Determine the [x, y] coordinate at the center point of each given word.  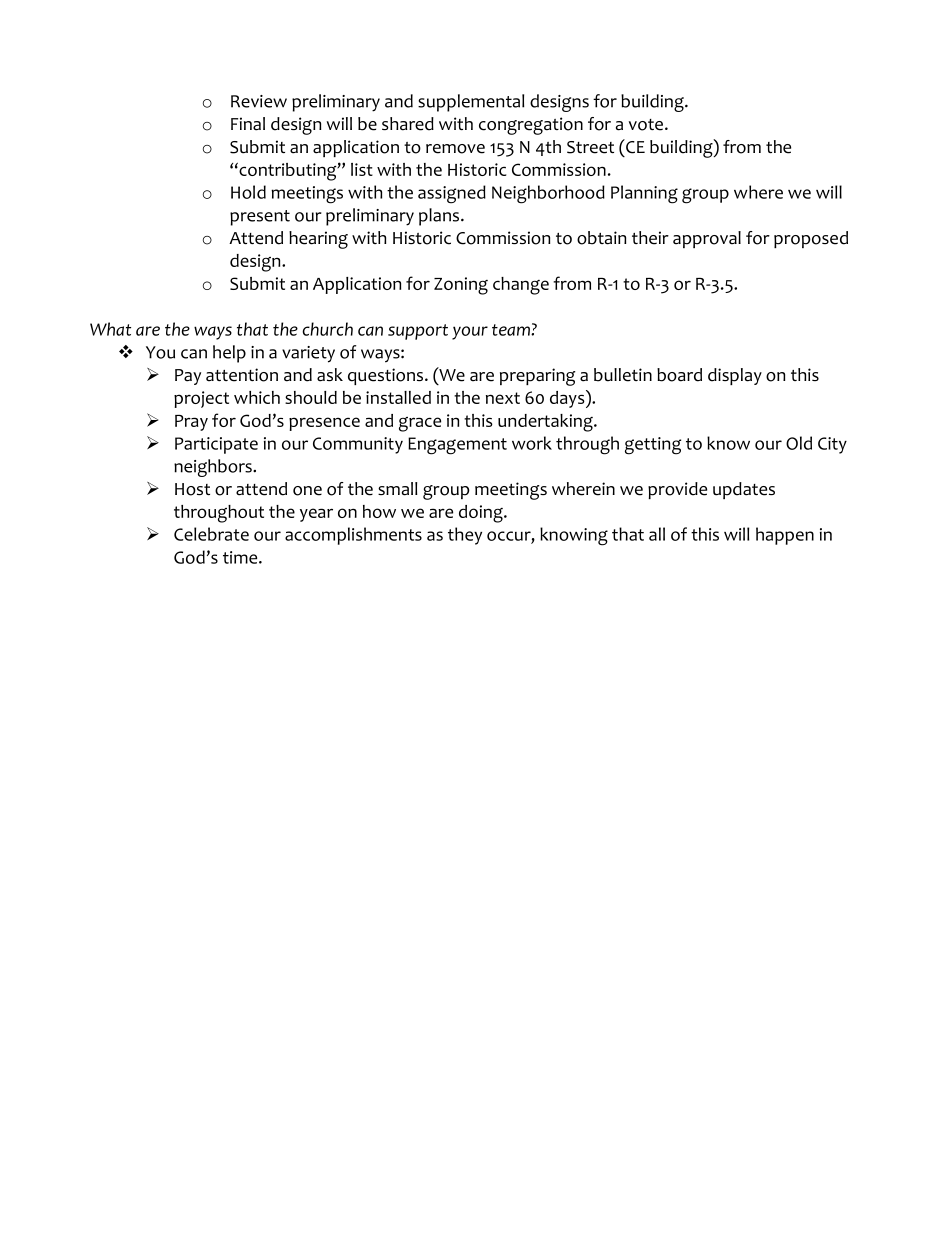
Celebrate [211, 534]
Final [248, 124]
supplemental [471, 103]
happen [785, 536]
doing [482, 514]
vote [647, 125]
